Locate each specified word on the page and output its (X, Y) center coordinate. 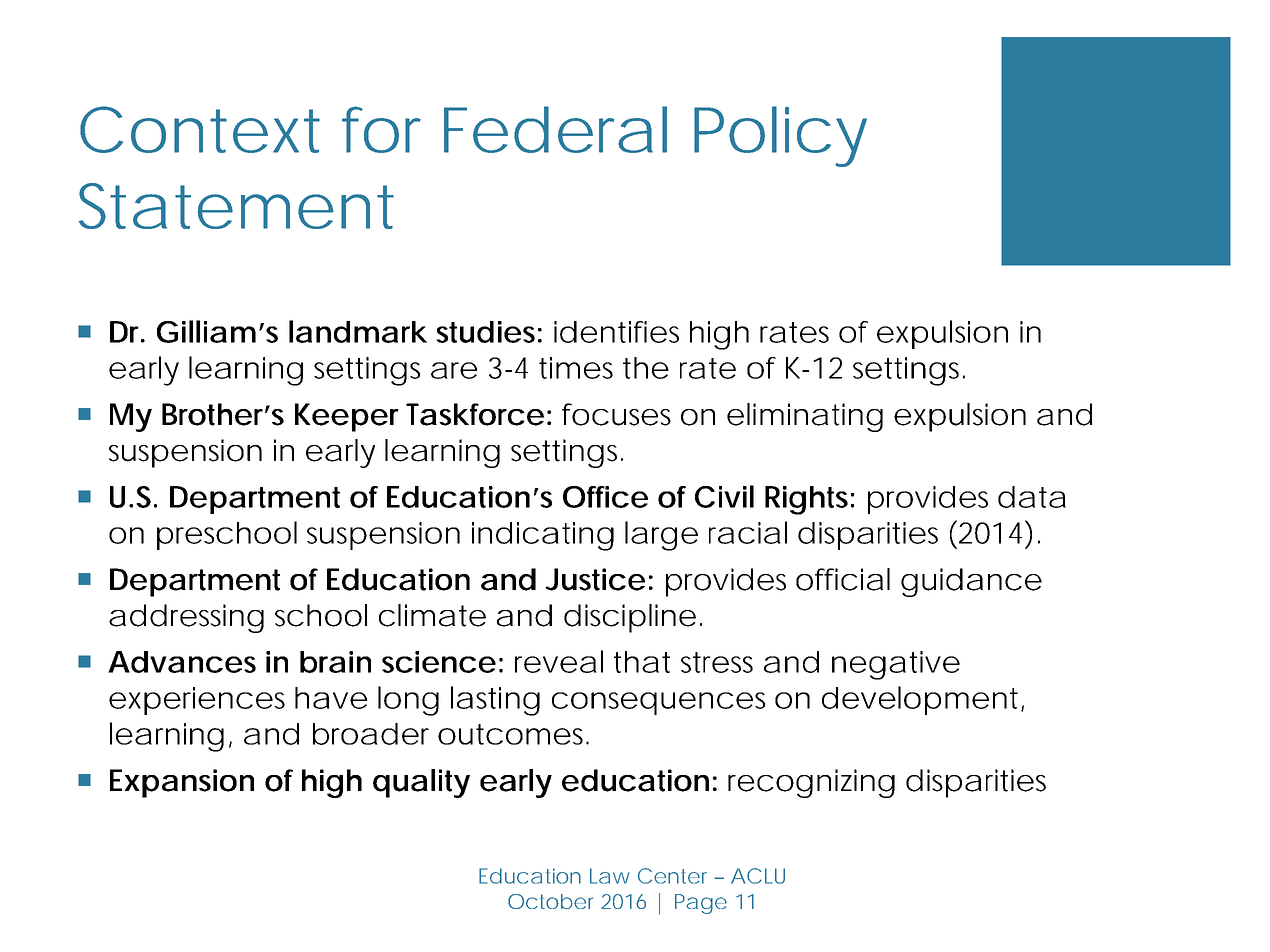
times (576, 368)
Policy (780, 136)
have (331, 698)
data (1032, 497)
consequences (658, 703)
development (923, 700)
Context (200, 129)
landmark (358, 331)
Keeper (347, 417)
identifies (616, 332)
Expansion (182, 783)
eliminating (805, 417)
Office (605, 497)
